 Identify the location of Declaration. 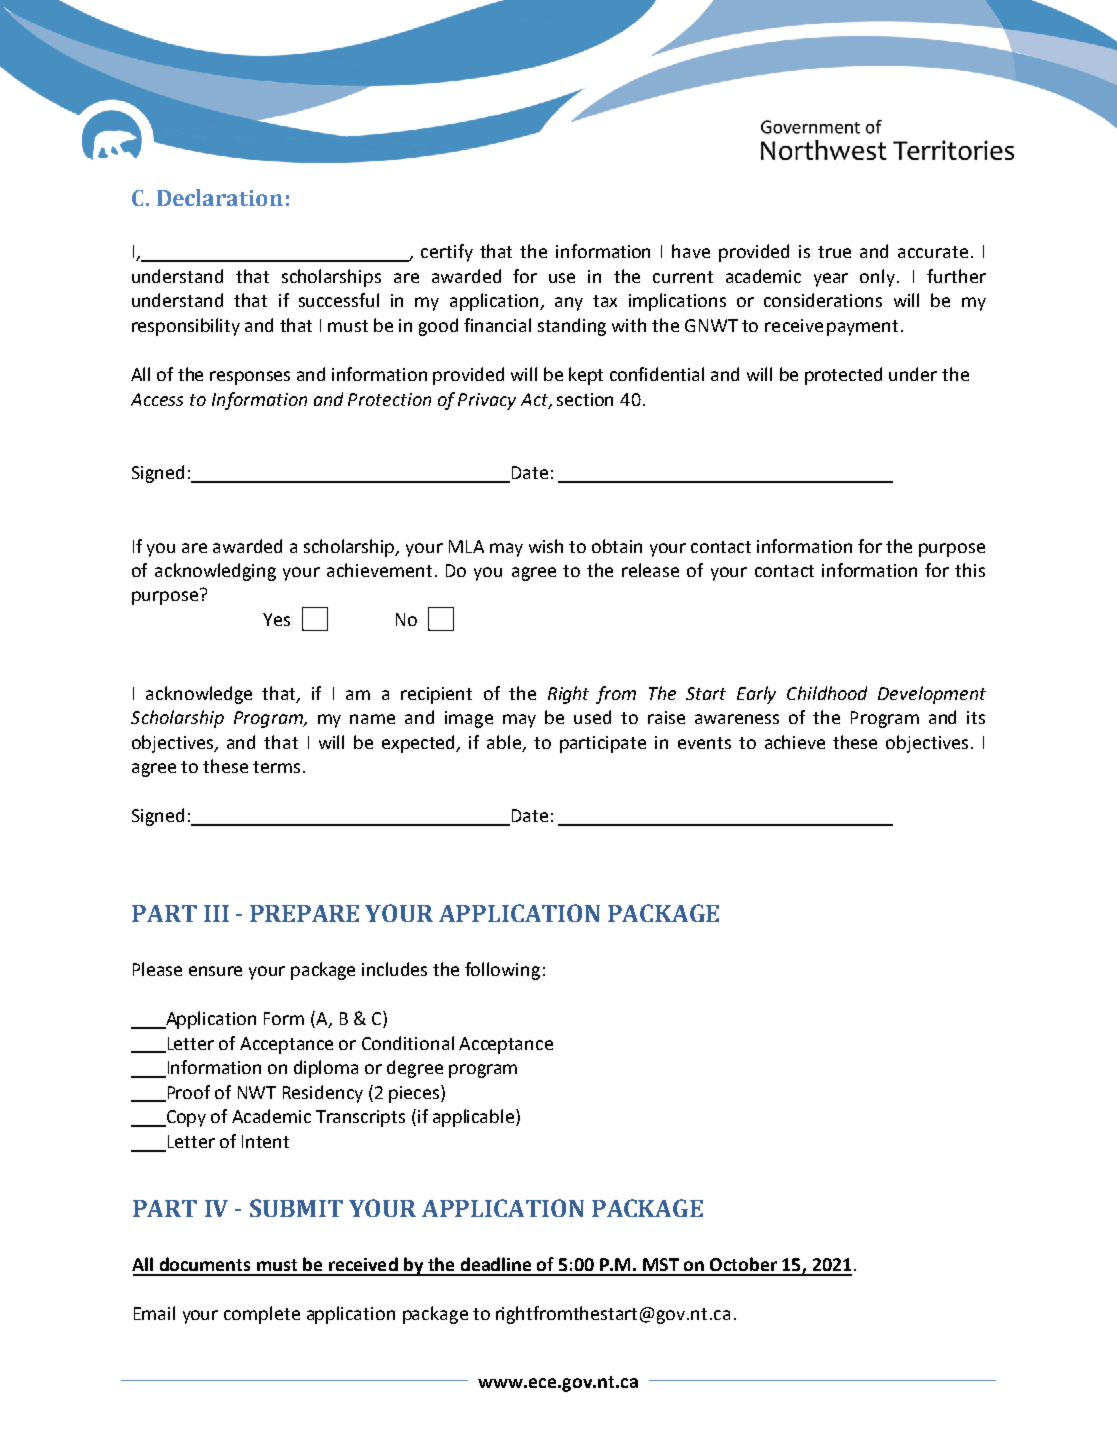
(220, 197).
